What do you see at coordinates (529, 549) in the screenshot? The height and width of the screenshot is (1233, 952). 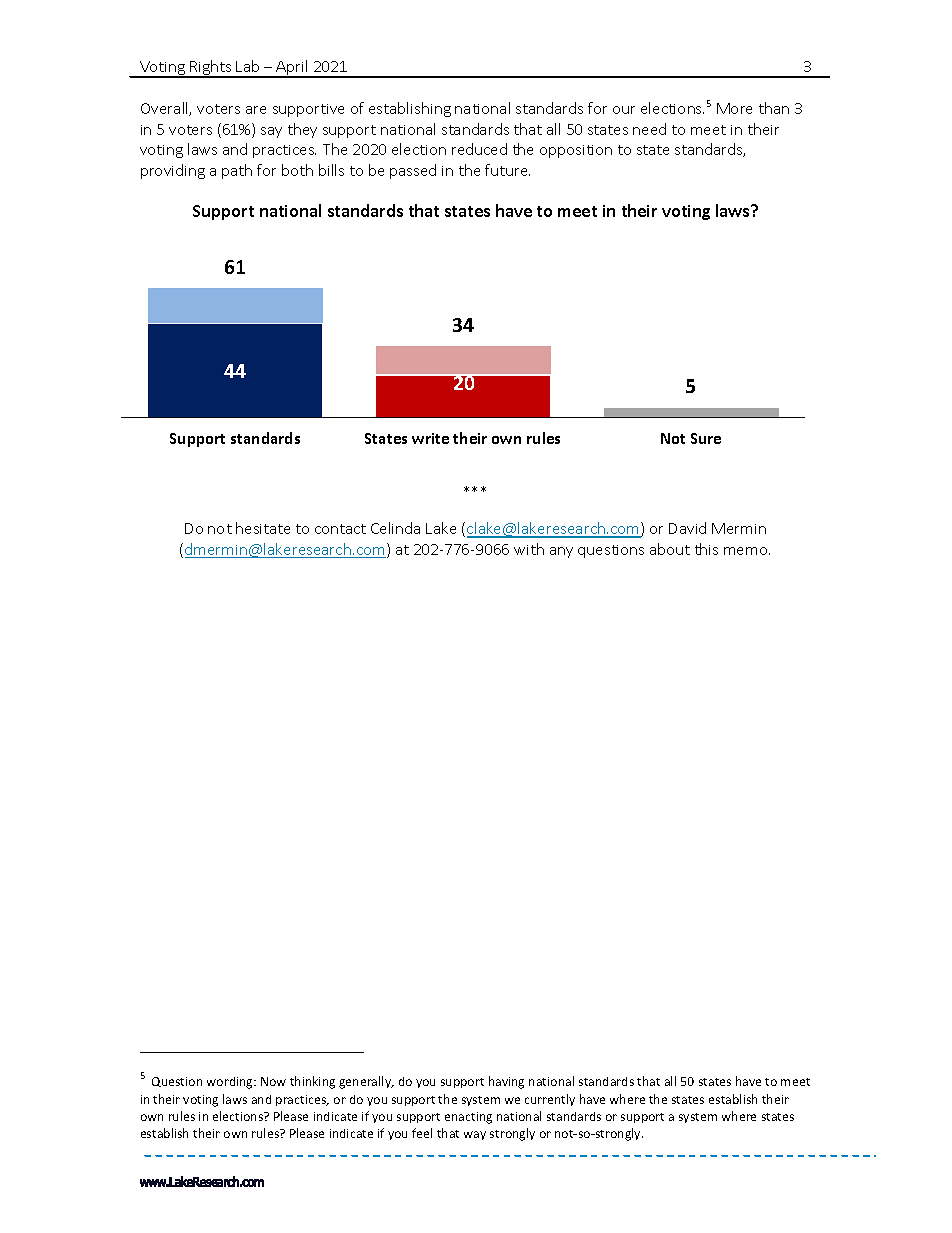 I see `with` at bounding box center [529, 549].
